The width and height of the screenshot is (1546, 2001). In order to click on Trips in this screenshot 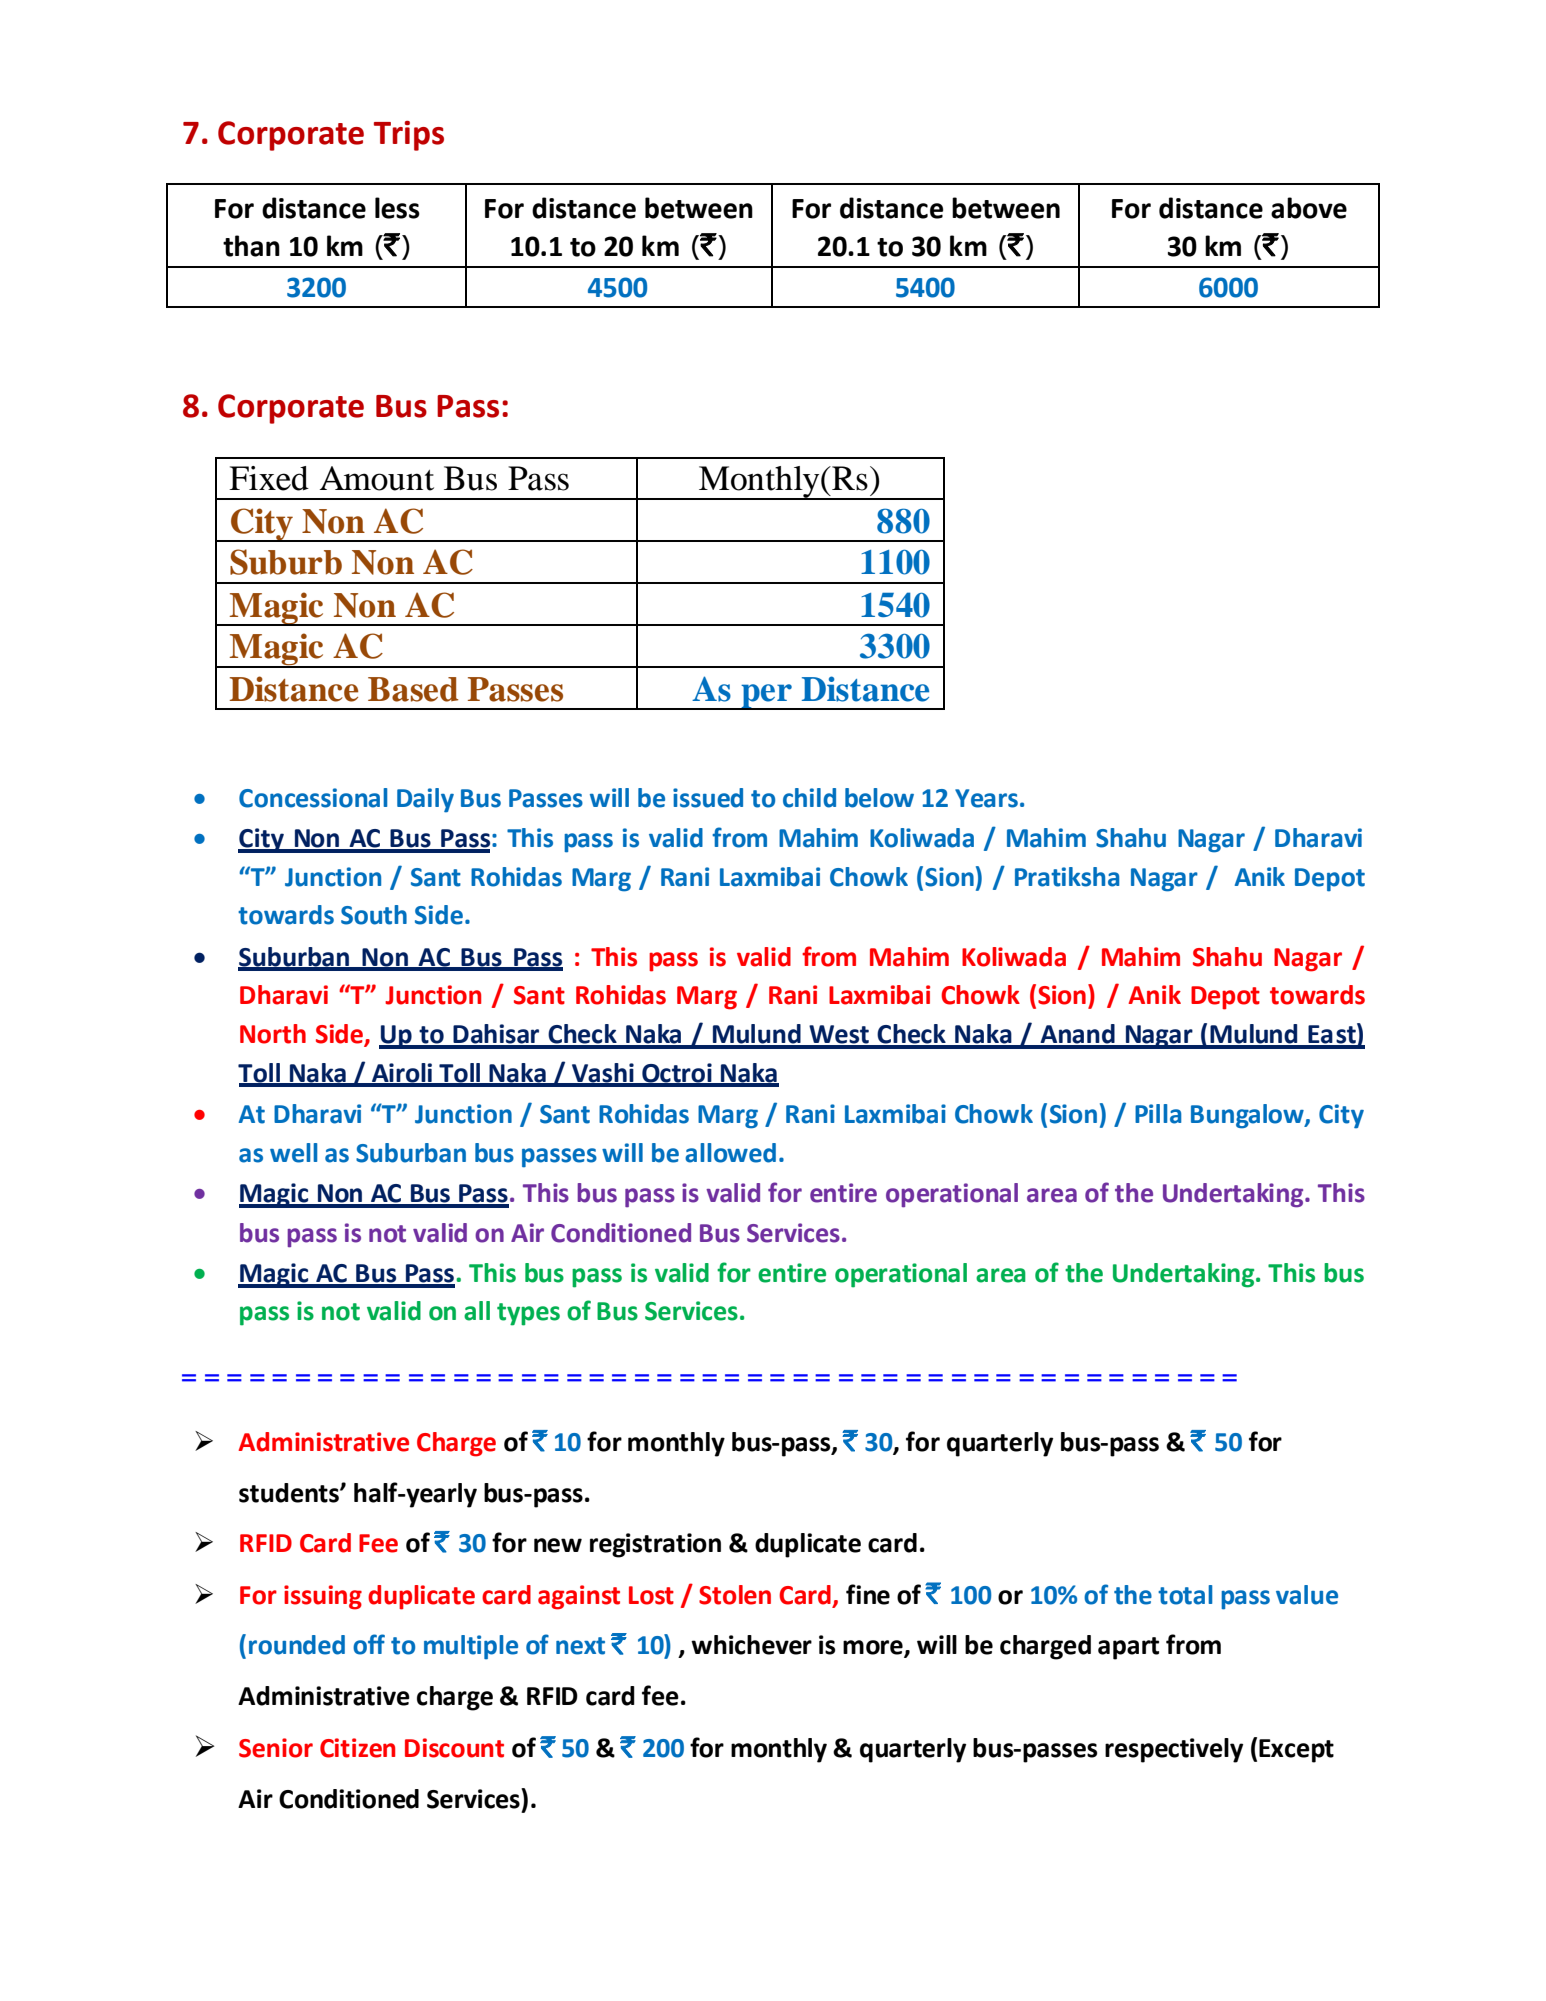, I will do `click(409, 136)`.
